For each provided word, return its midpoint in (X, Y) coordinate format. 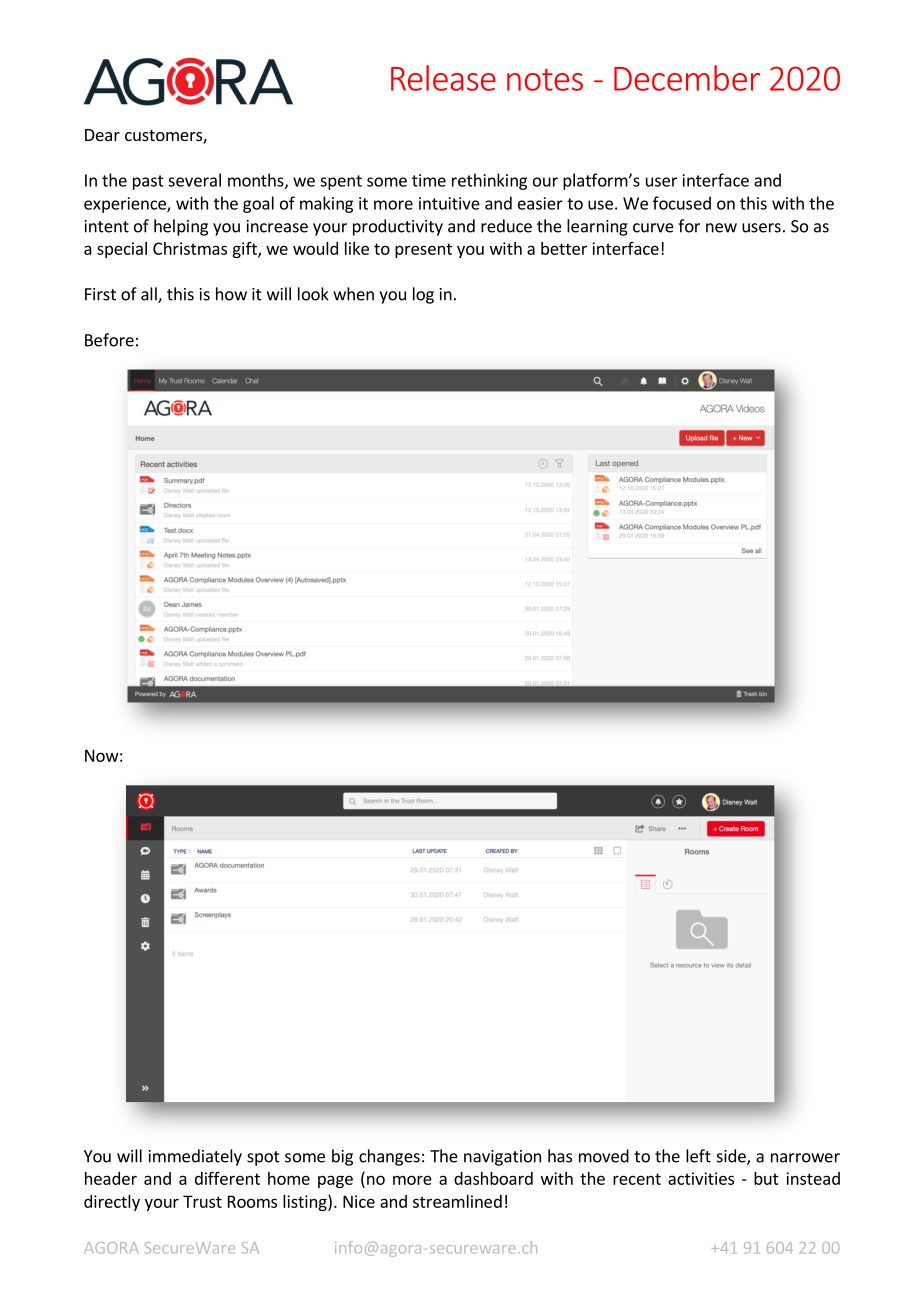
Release (443, 78)
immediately (195, 1157)
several (194, 180)
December (687, 78)
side (732, 1157)
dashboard (493, 1178)
